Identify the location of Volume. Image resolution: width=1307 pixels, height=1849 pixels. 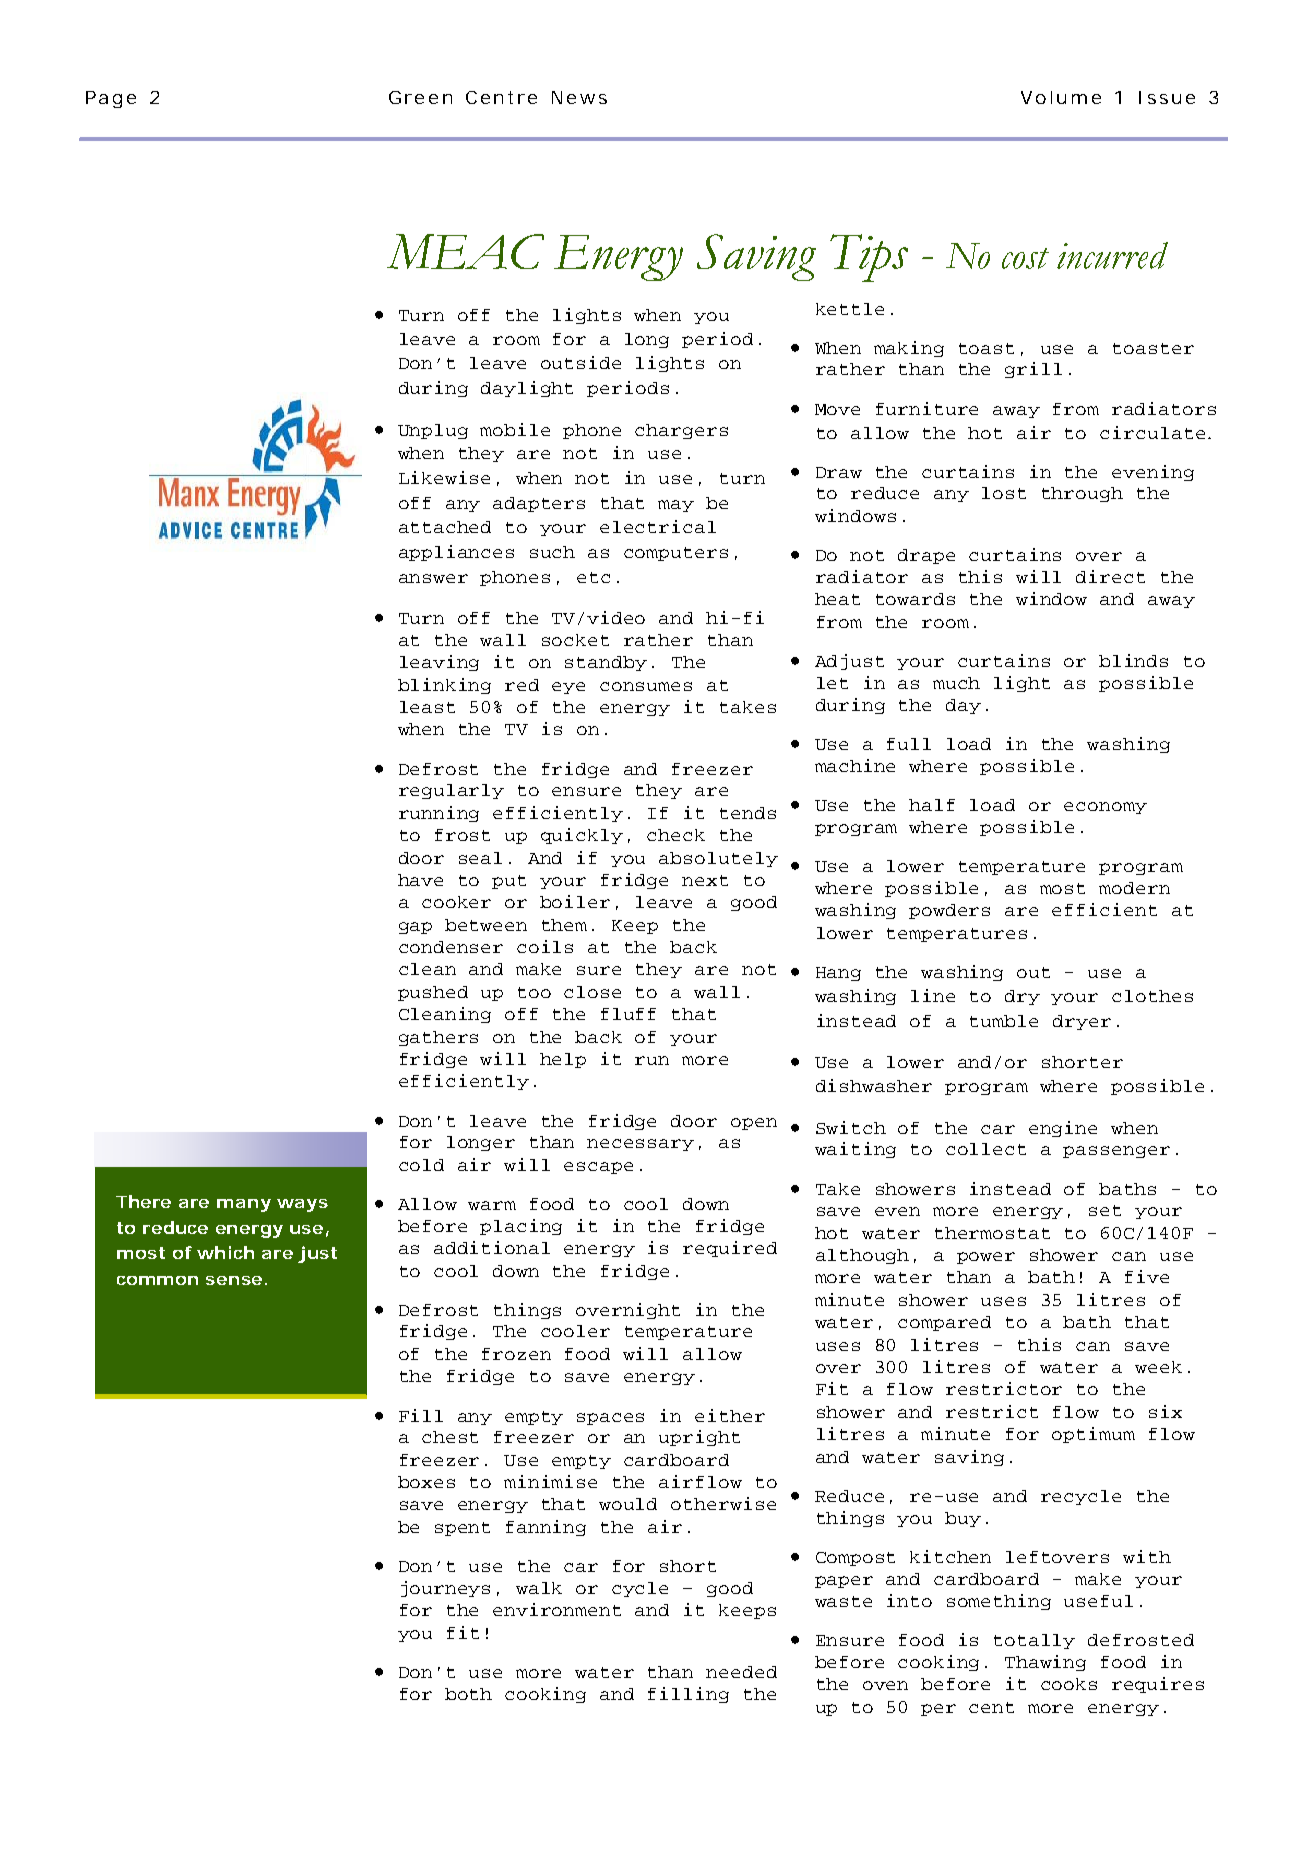
(1061, 97).
